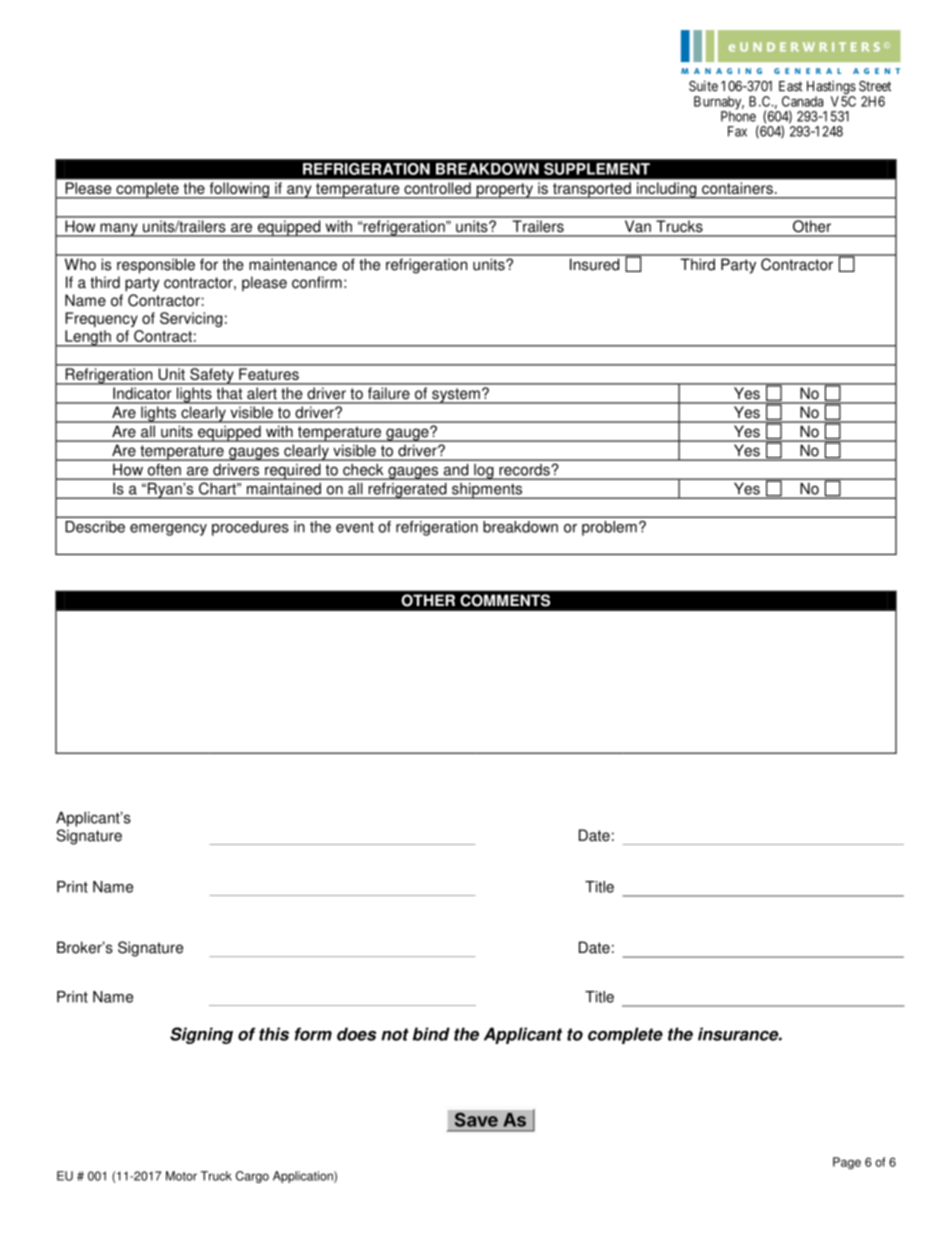 The height and width of the screenshot is (1233, 952). I want to click on following, so click(239, 190).
